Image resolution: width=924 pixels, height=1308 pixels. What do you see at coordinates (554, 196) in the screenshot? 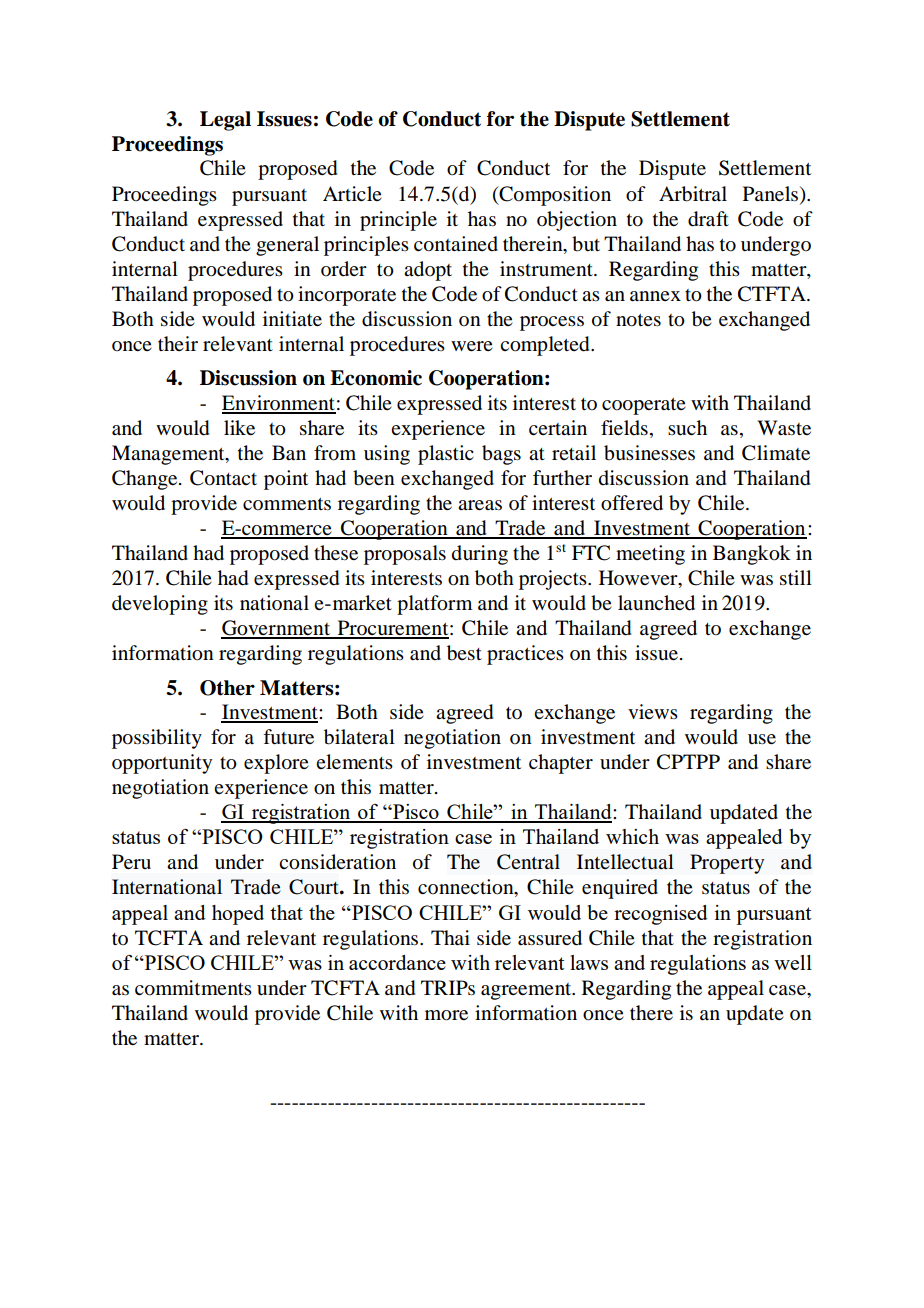
I see `Composition` at bounding box center [554, 196].
